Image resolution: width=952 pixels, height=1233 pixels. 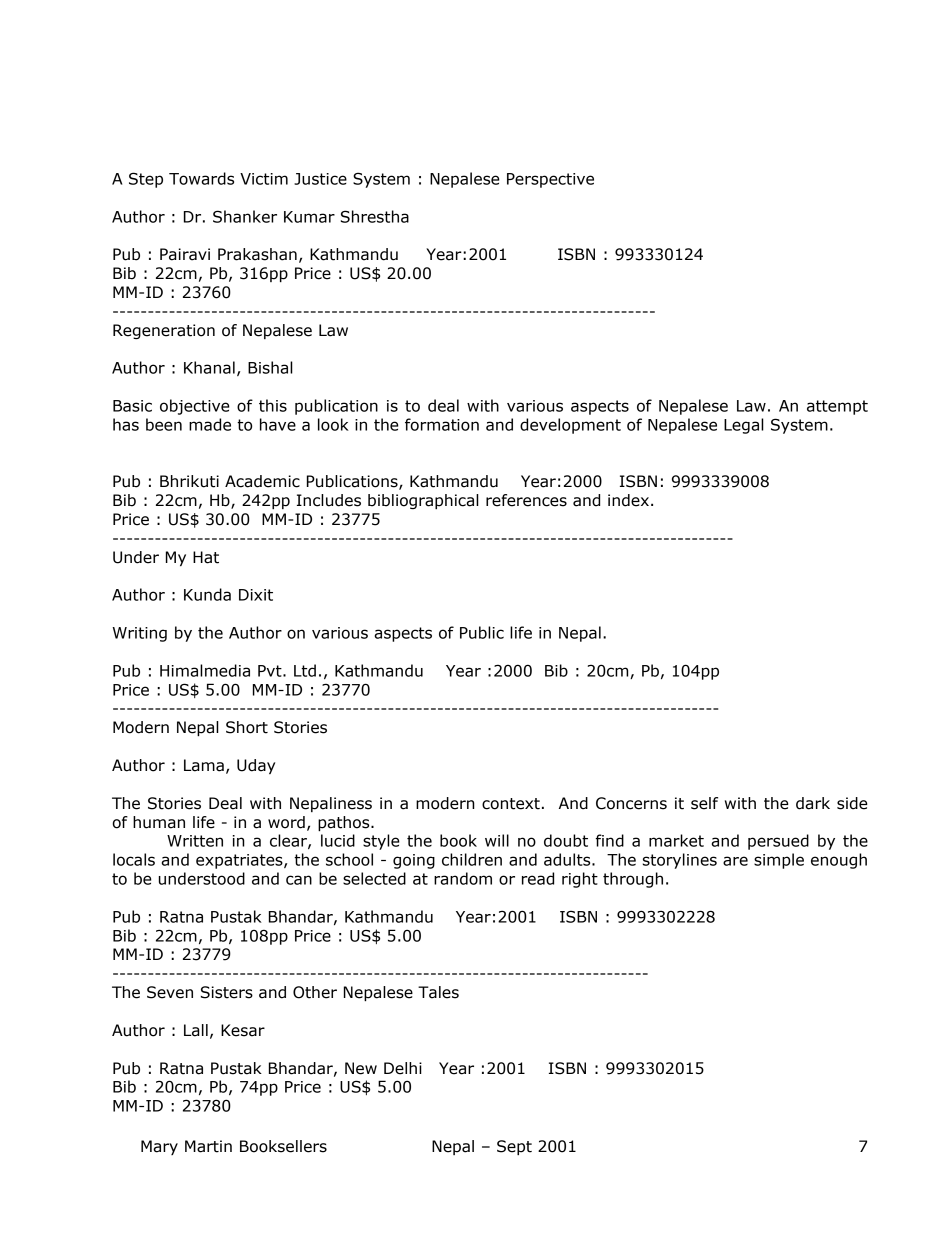 I want to click on Sept, so click(x=514, y=1147).
